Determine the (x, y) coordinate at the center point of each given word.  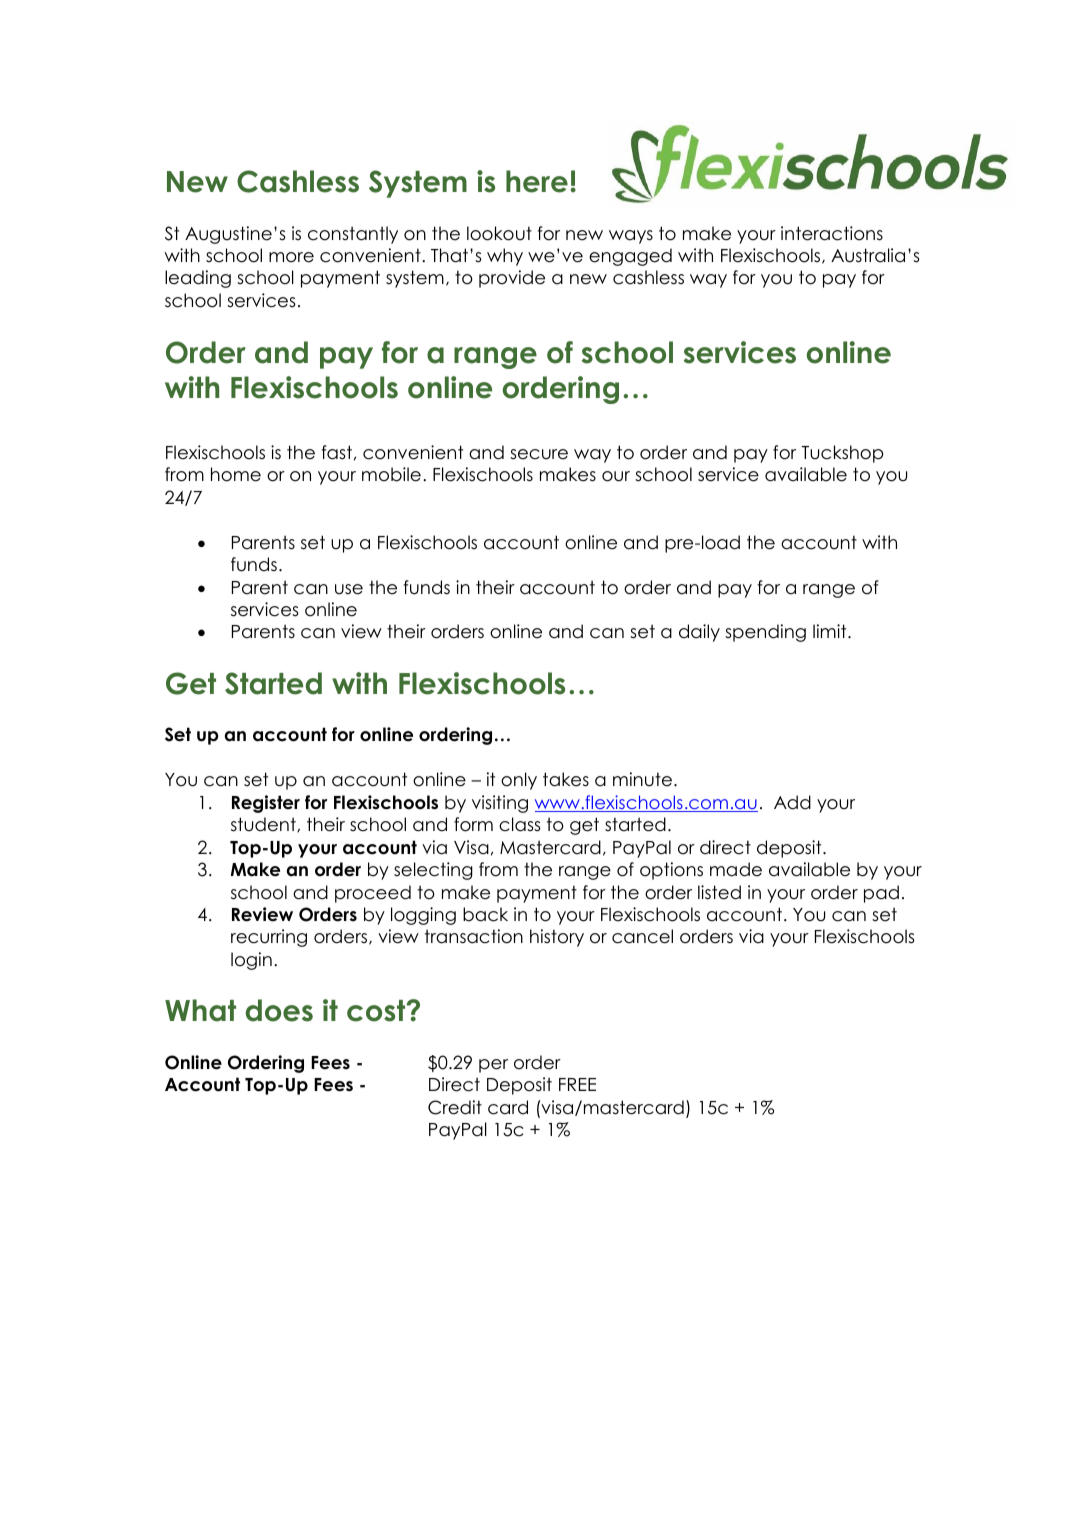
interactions (832, 233)
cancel (642, 936)
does (279, 1010)
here (537, 181)
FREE (577, 1084)
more (291, 257)
